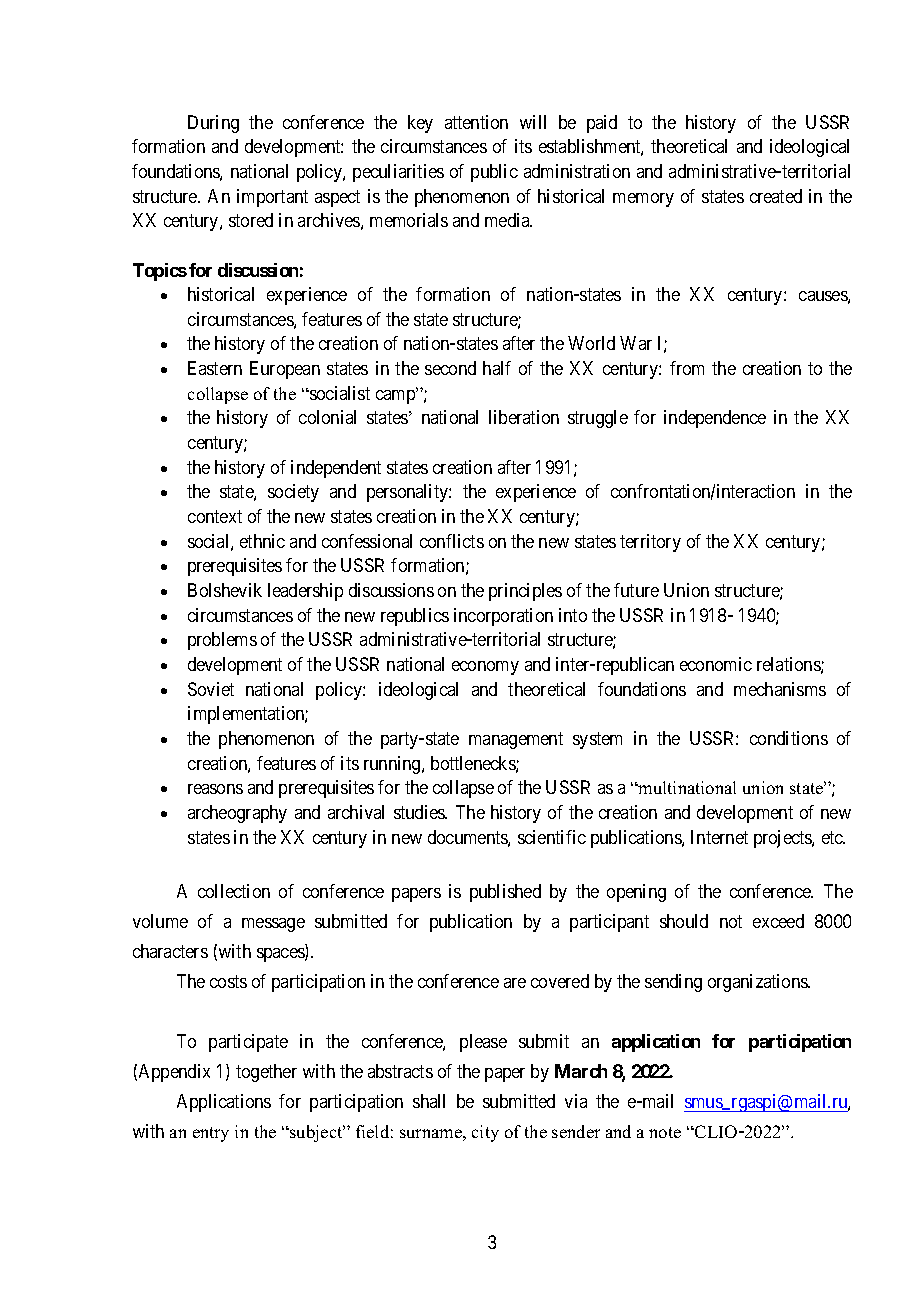 This screenshot has width=924, height=1308. What do you see at coordinates (776, 196) in the screenshot?
I see `created` at bounding box center [776, 196].
